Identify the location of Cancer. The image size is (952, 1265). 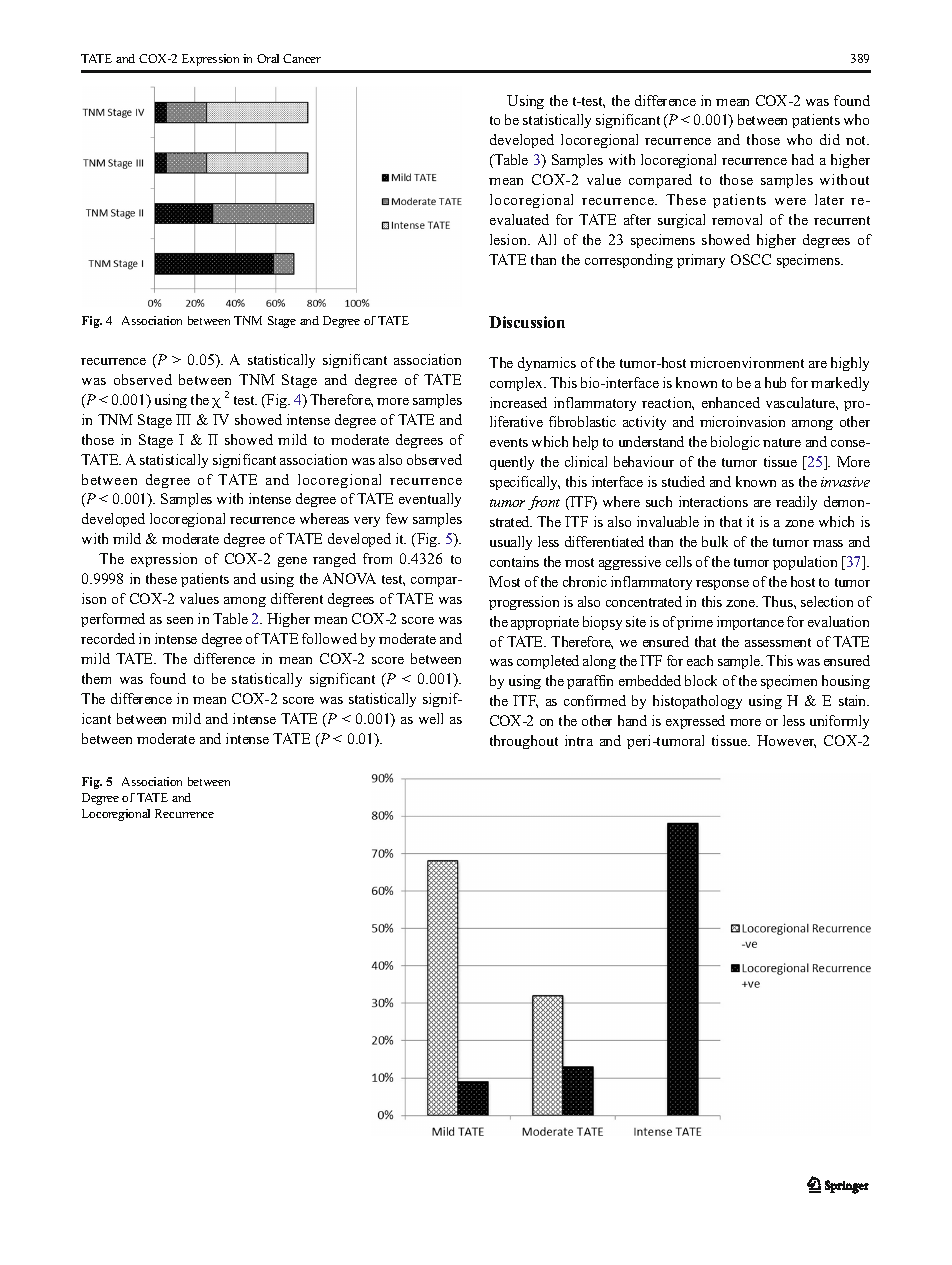
(302, 58).
